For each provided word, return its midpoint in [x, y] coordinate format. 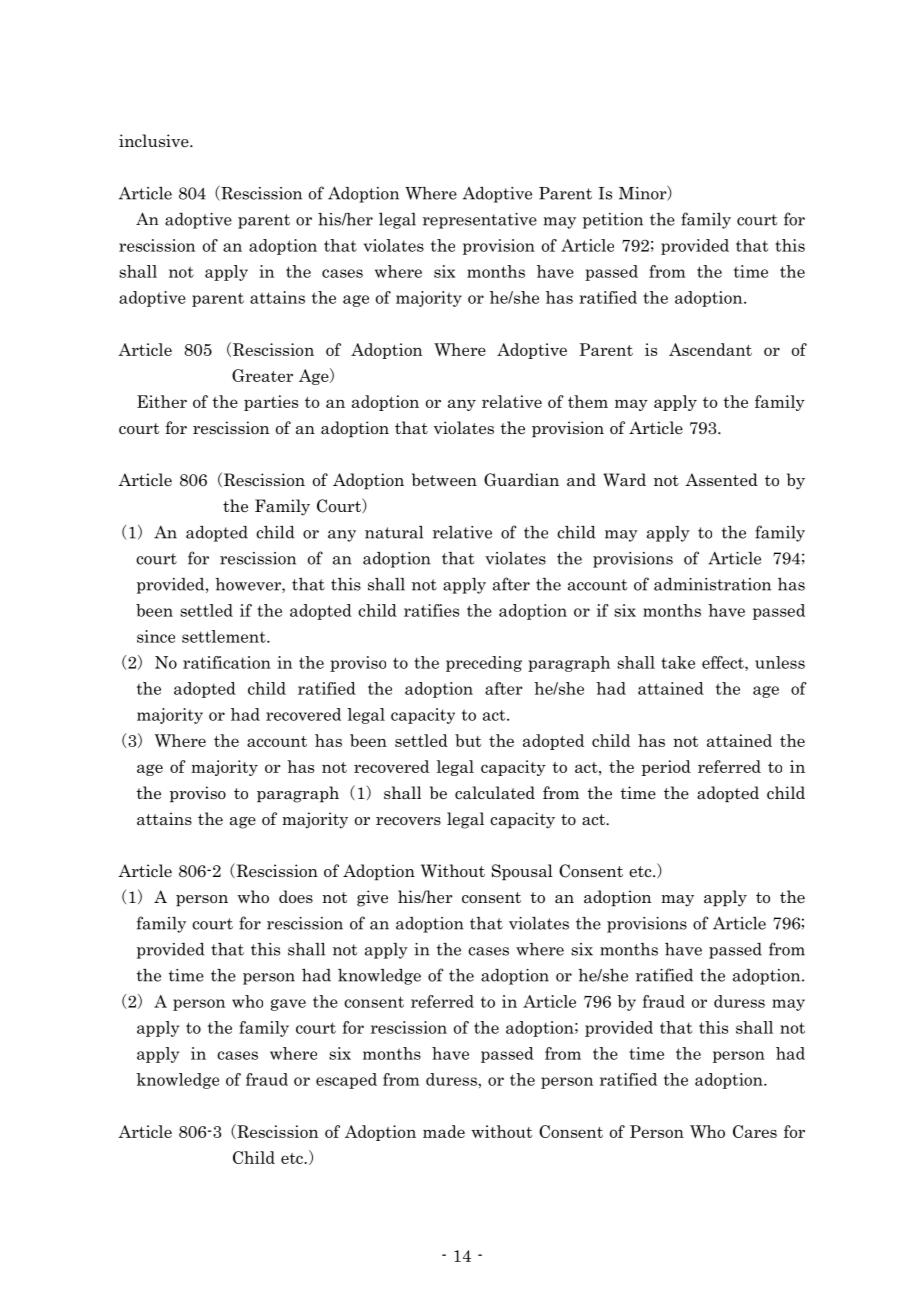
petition [613, 221]
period [666, 768]
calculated [495, 793]
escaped [346, 1081]
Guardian [521, 480]
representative [480, 221]
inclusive [155, 141]
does [296, 897]
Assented [721, 480]
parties [271, 403]
